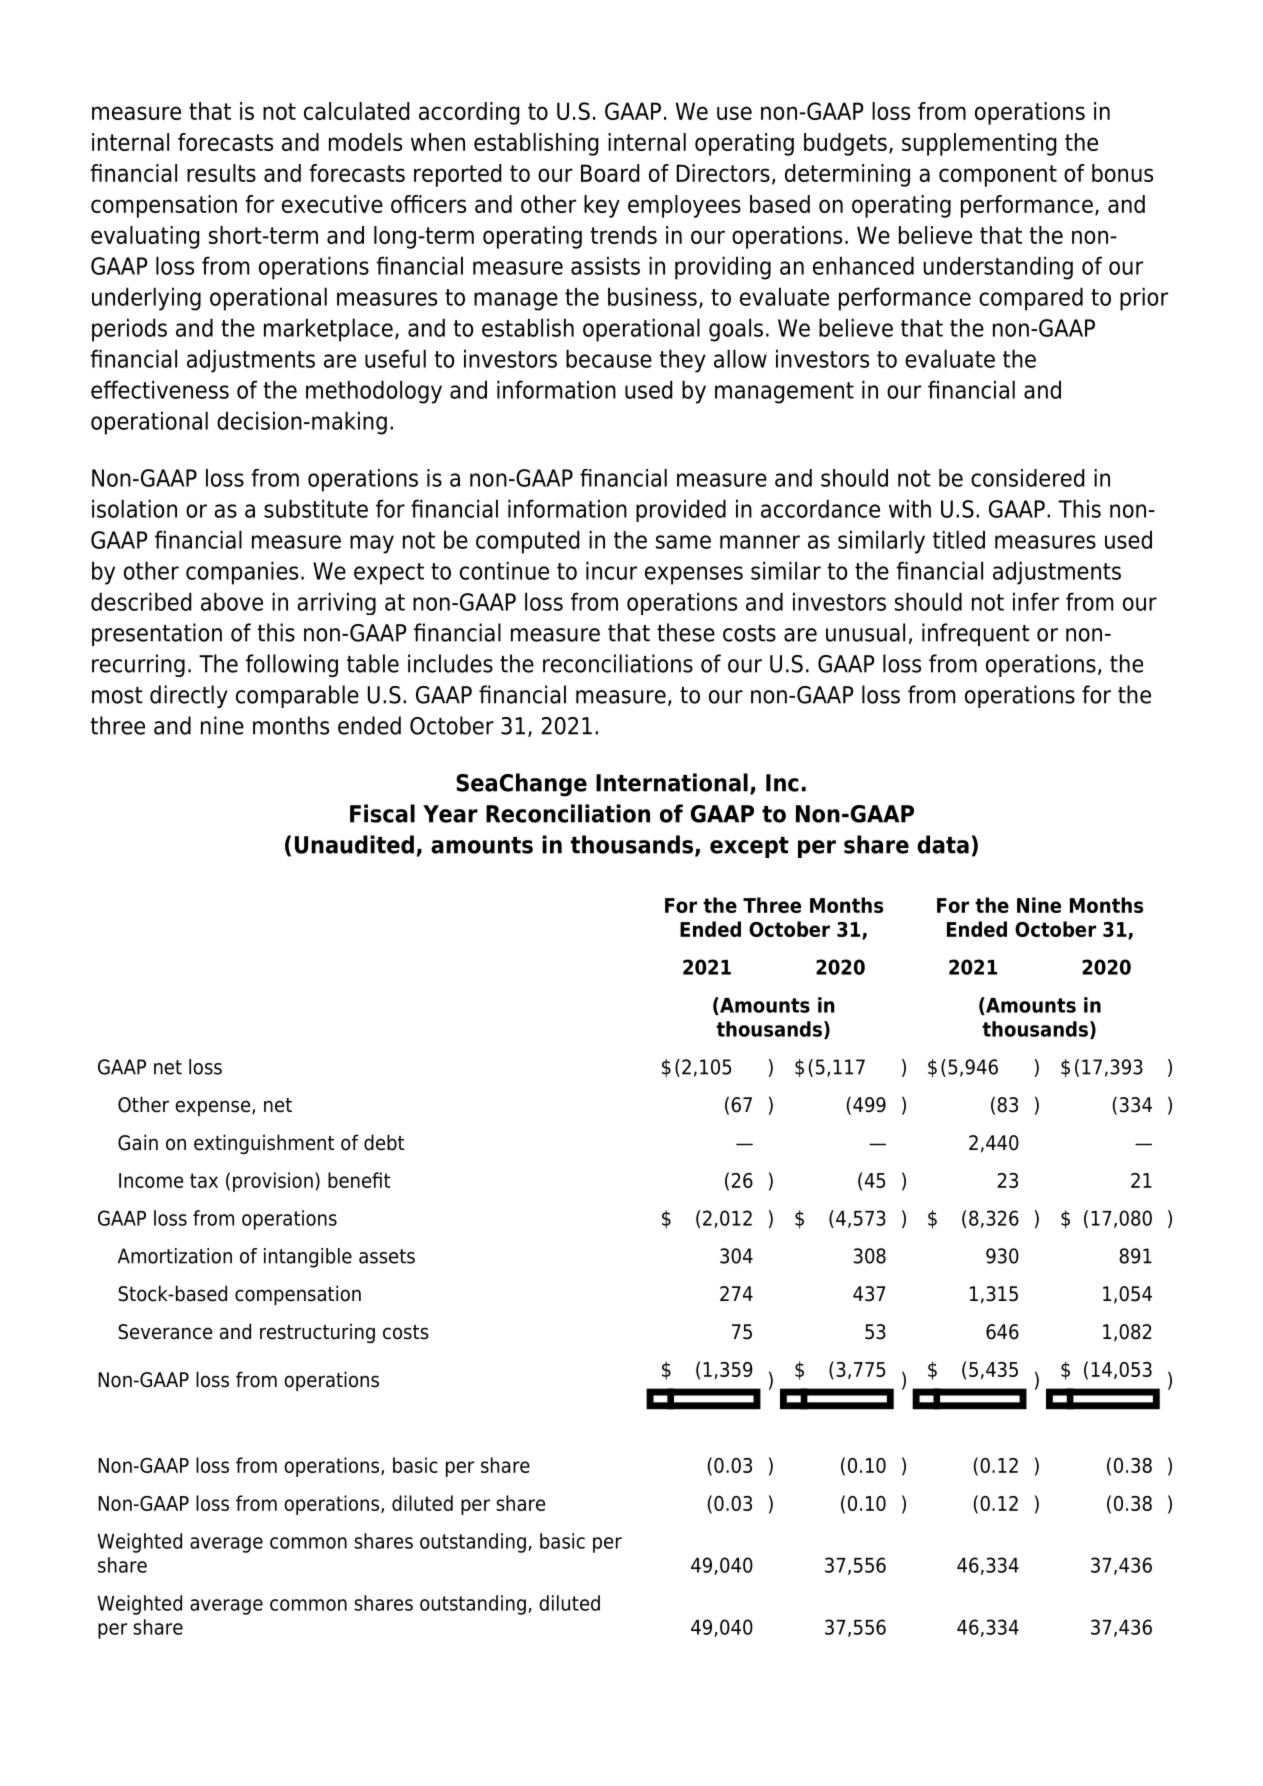 The width and height of the screenshot is (1263, 1786). I want to click on supplementing, so click(979, 144).
